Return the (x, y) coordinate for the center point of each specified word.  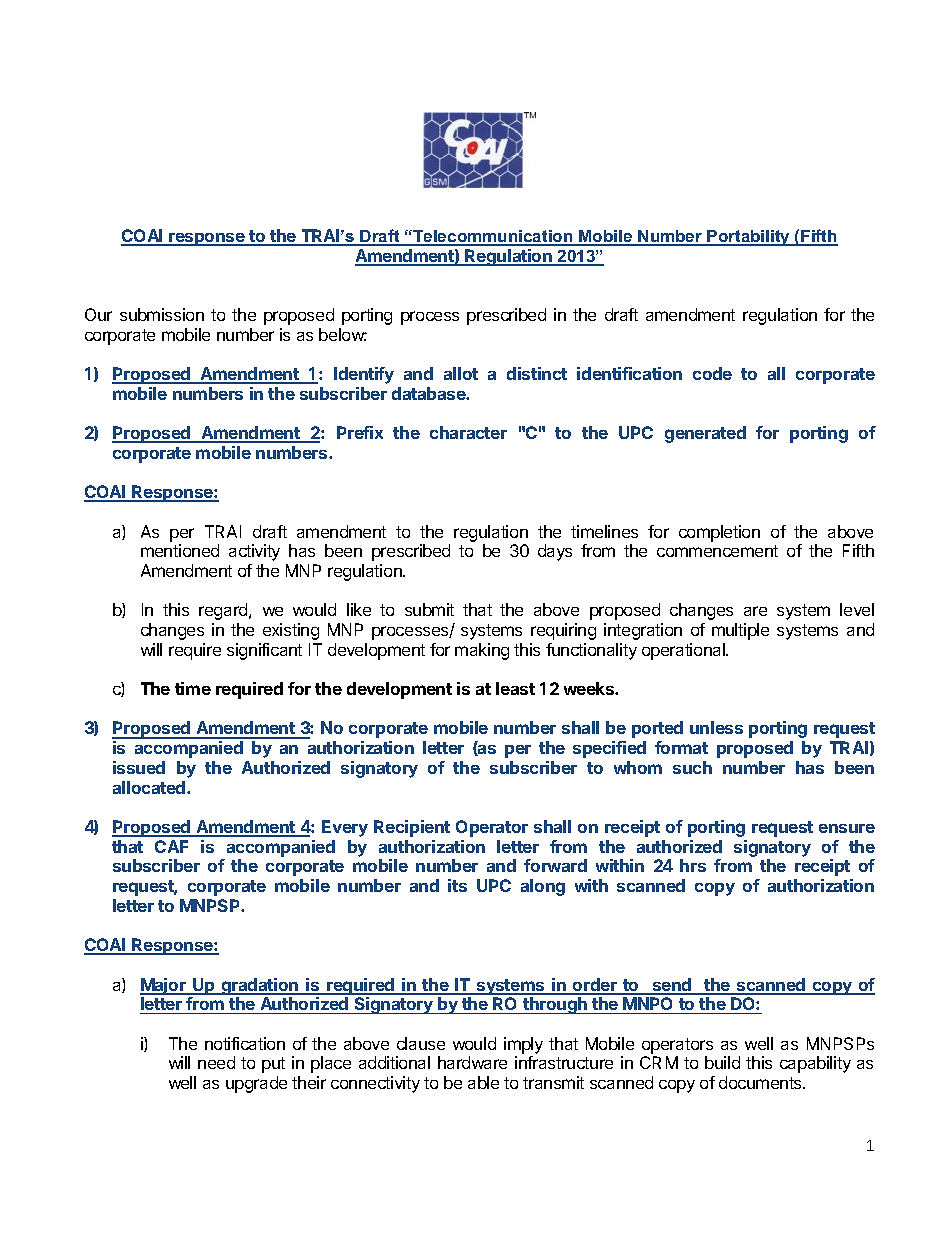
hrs (693, 865)
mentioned (180, 550)
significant (264, 651)
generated (705, 434)
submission (162, 314)
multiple (740, 631)
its (457, 885)
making (482, 651)
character (468, 432)
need (216, 1062)
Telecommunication (493, 237)
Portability (749, 238)
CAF (171, 846)
